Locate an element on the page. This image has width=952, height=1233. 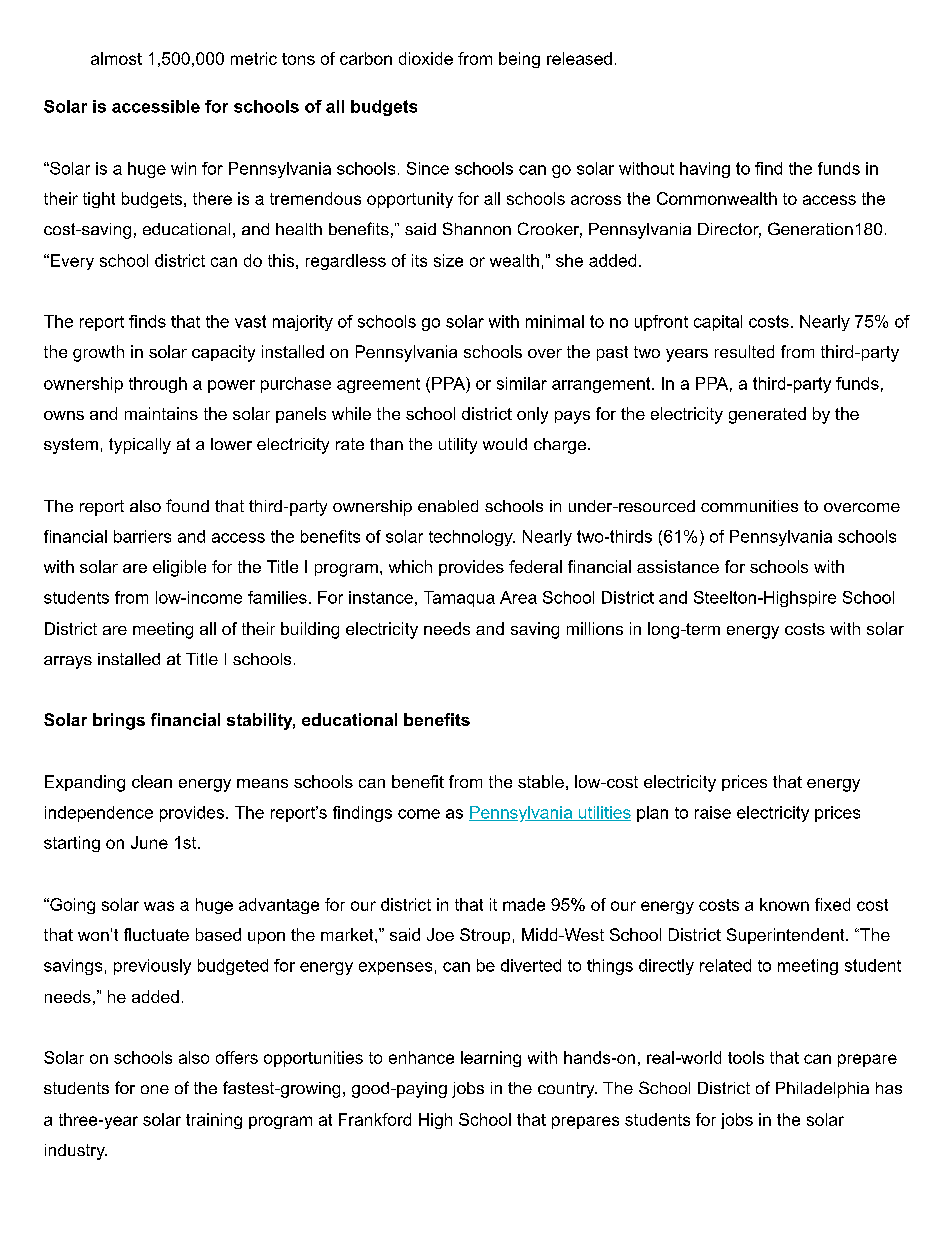
having is located at coordinates (705, 170).
